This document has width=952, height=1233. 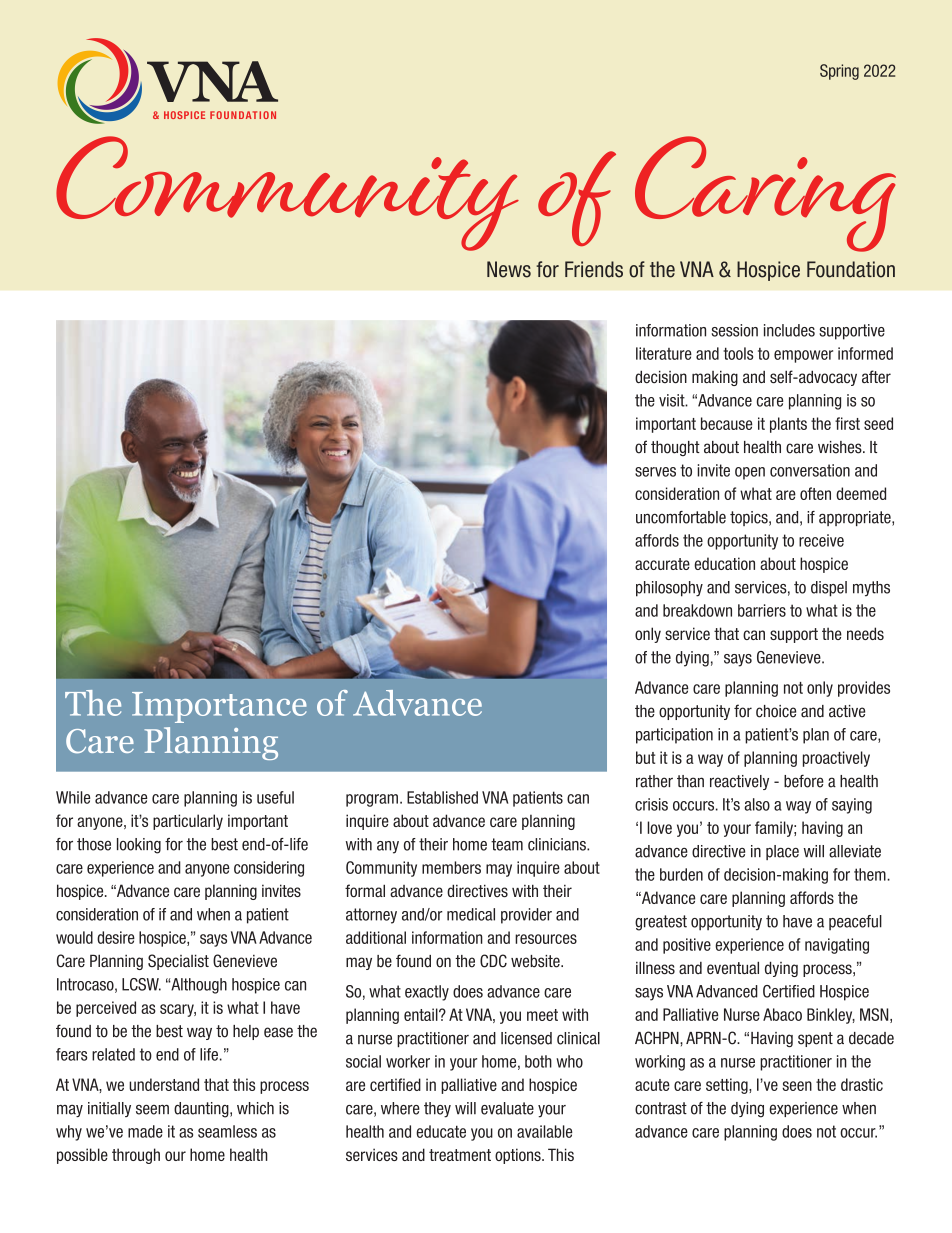 What do you see at coordinates (594, 269) in the document?
I see `Friends` at bounding box center [594, 269].
